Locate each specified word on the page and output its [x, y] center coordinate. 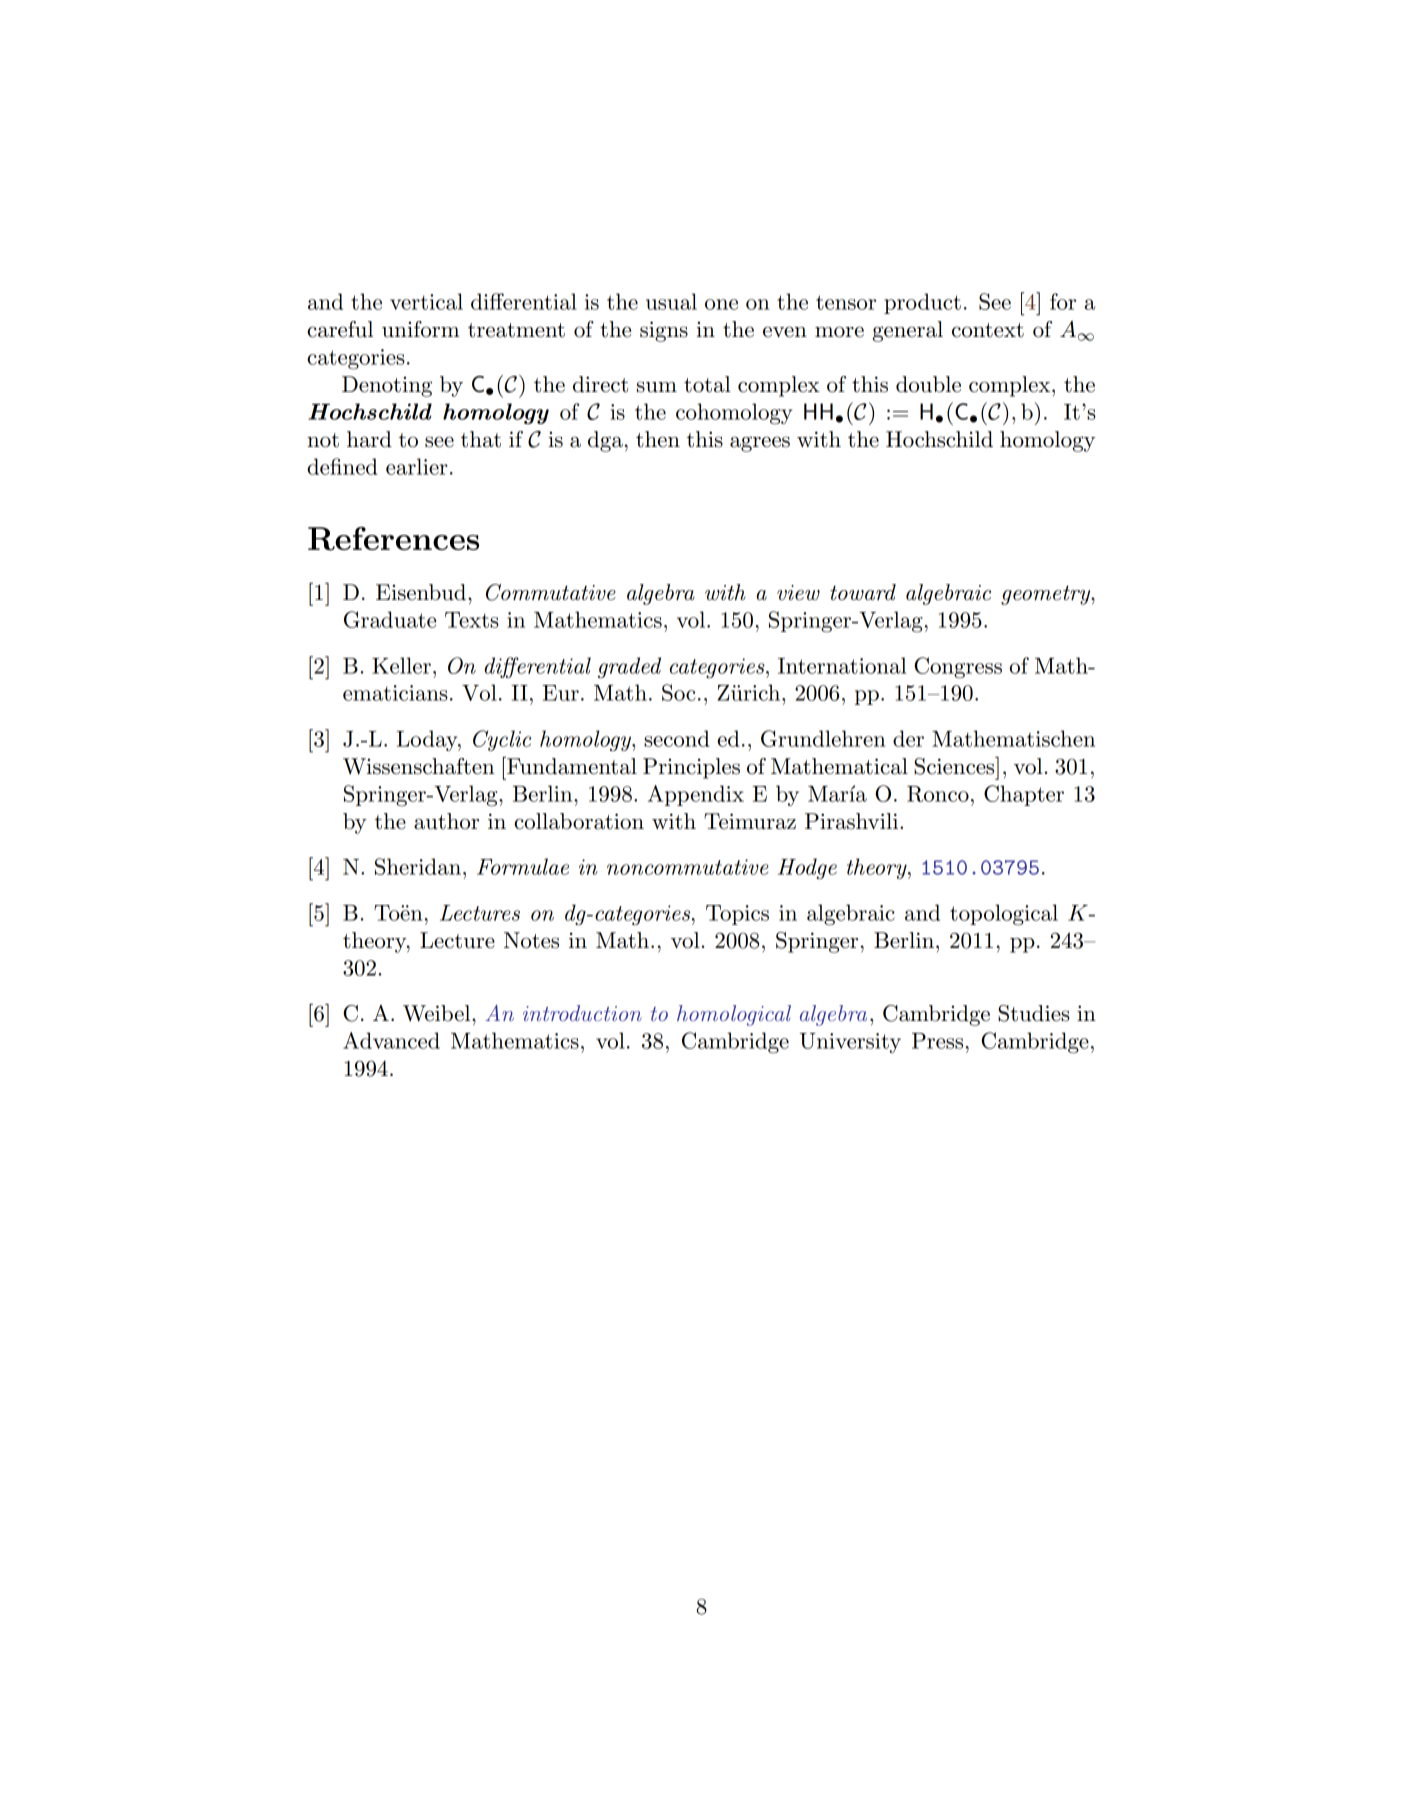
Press [937, 1041]
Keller [401, 665]
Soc [678, 692]
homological [734, 1015]
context [988, 330]
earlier [417, 466]
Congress [958, 668]
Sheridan [418, 866]
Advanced [391, 1040]
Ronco [938, 794]
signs [664, 331]
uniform [421, 329]
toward [863, 592]
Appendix [696, 795]
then [658, 439]
